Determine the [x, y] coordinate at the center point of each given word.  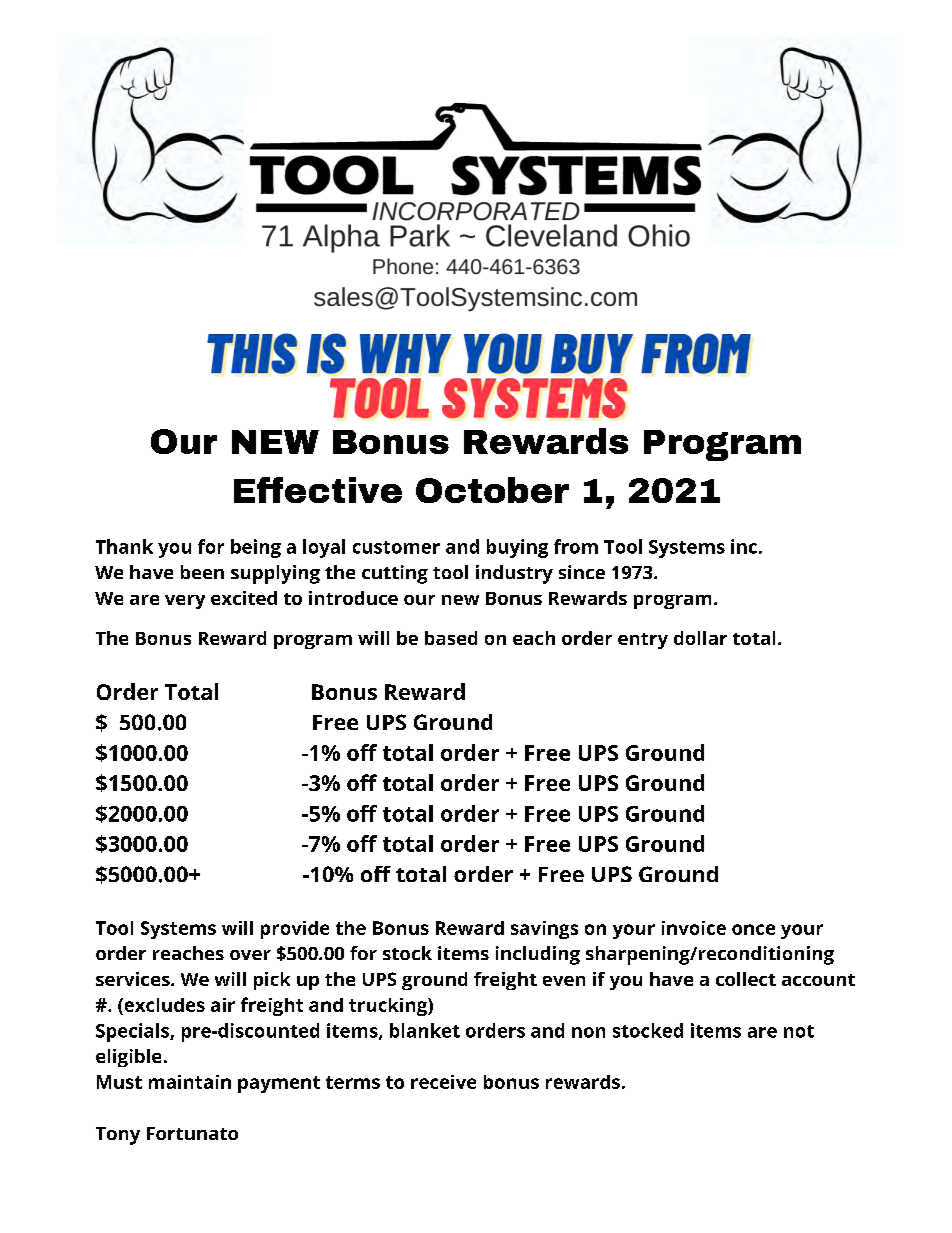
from [576, 546]
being [256, 548]
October [492, 490]
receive [443, 1082]
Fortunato [192, 1133]
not [799, 1031]
